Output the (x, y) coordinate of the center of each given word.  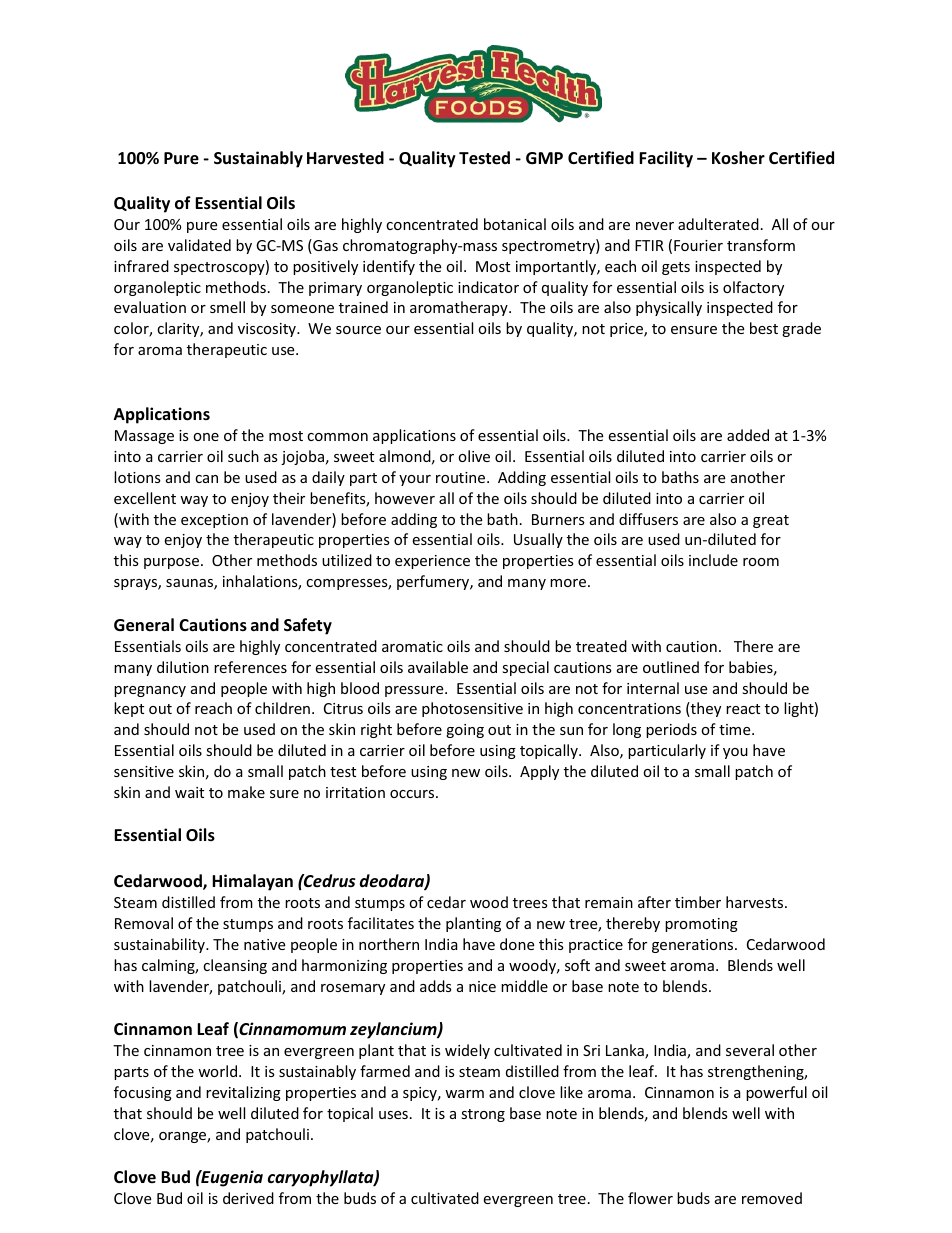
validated (199, 245)
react (743, 709)
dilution (183, 667)
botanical (515, 224)
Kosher (738, 158)
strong (483, 1115)
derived (248, 1198)
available (438, 667)
